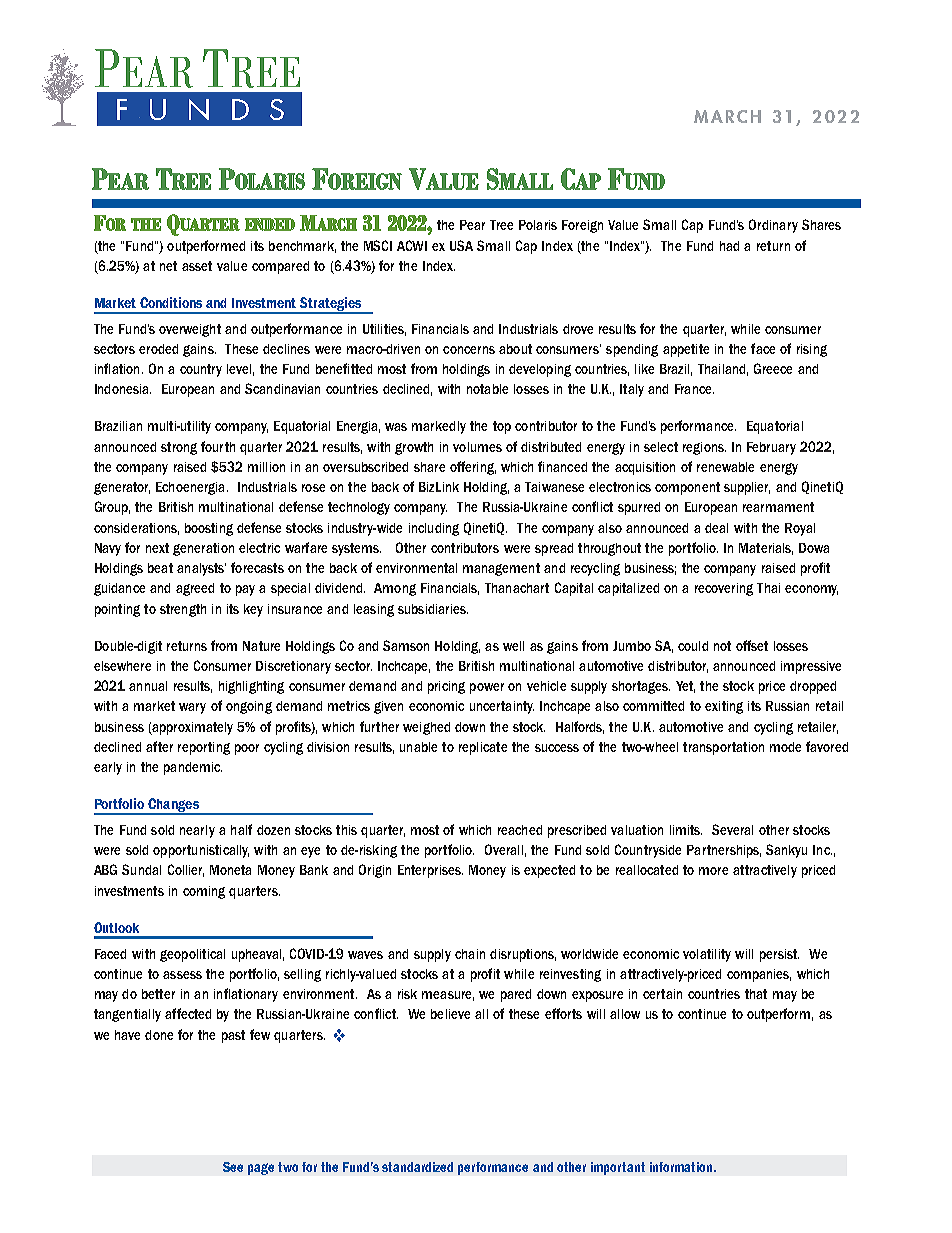 Image resolution: width=952 pixels, height=1233 pixels. What do you see at coordinates (233, 1167) in the image?
I see `See` at bounding box center [233, 1167].
